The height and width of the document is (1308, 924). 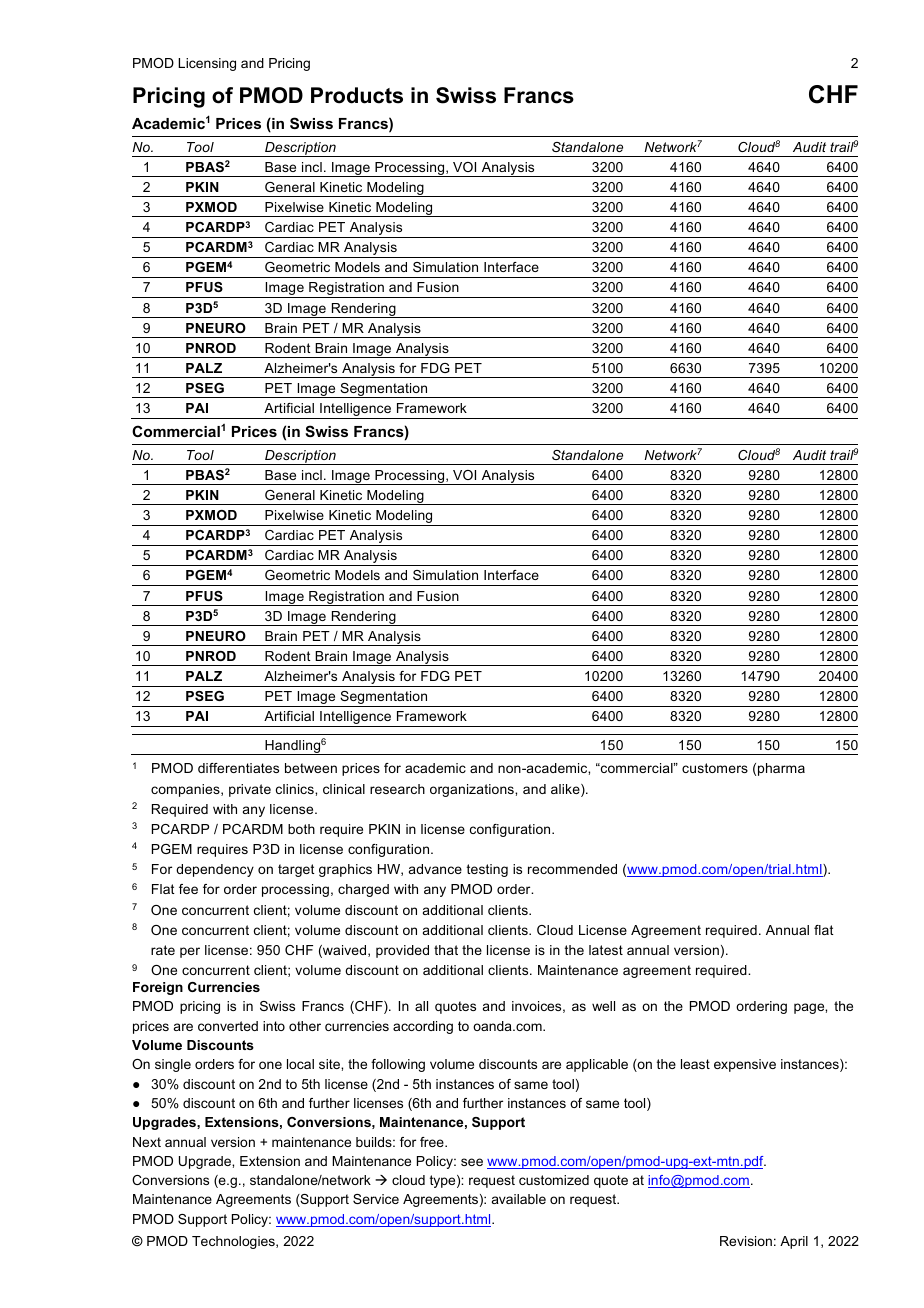 I want to click on available, so click(x=519, y=1199).
